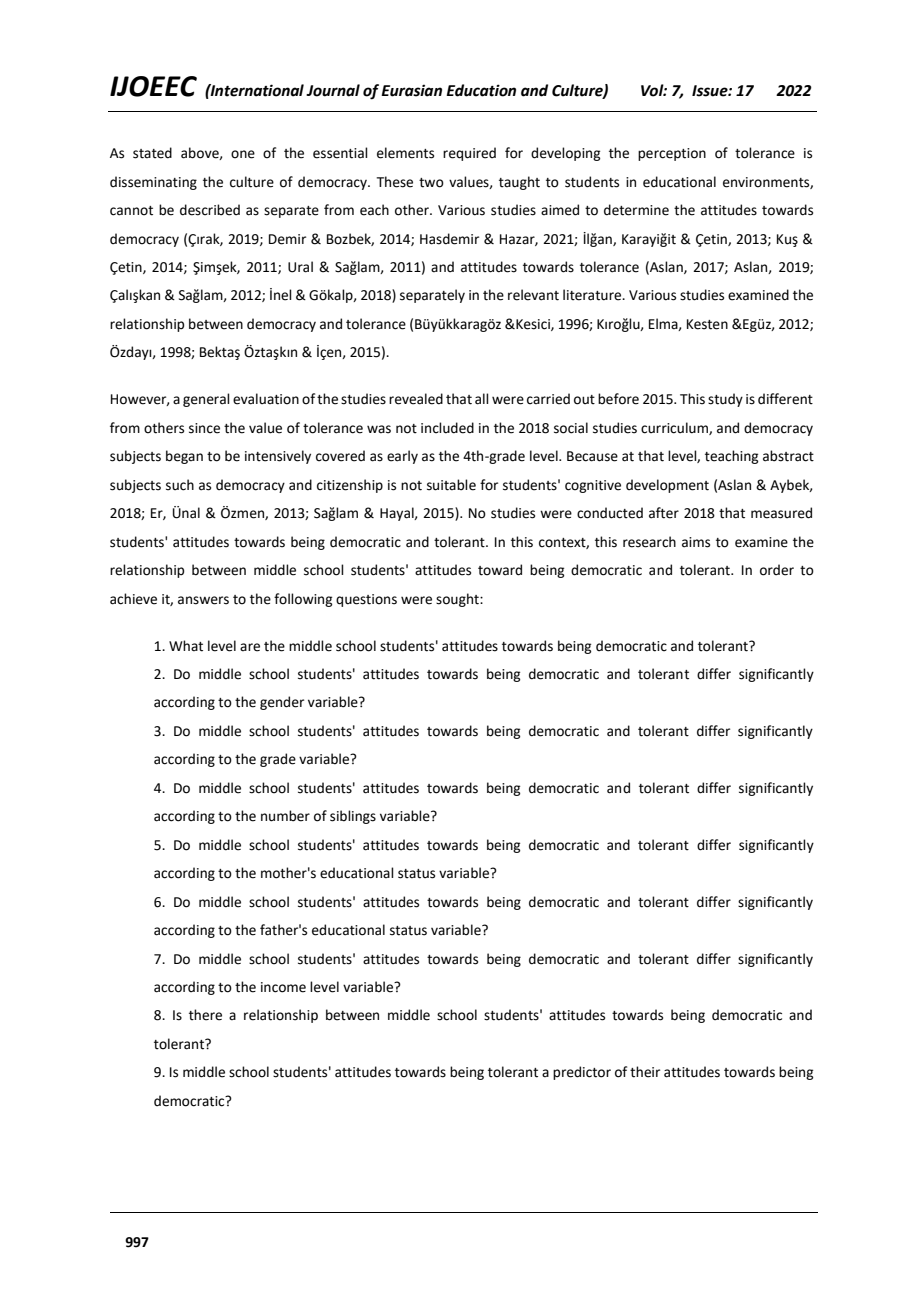 The image size is (924, 1308). What do you see at coordinates (243, 154) in the page?
I see `one` at bounding box center [243, 154].
